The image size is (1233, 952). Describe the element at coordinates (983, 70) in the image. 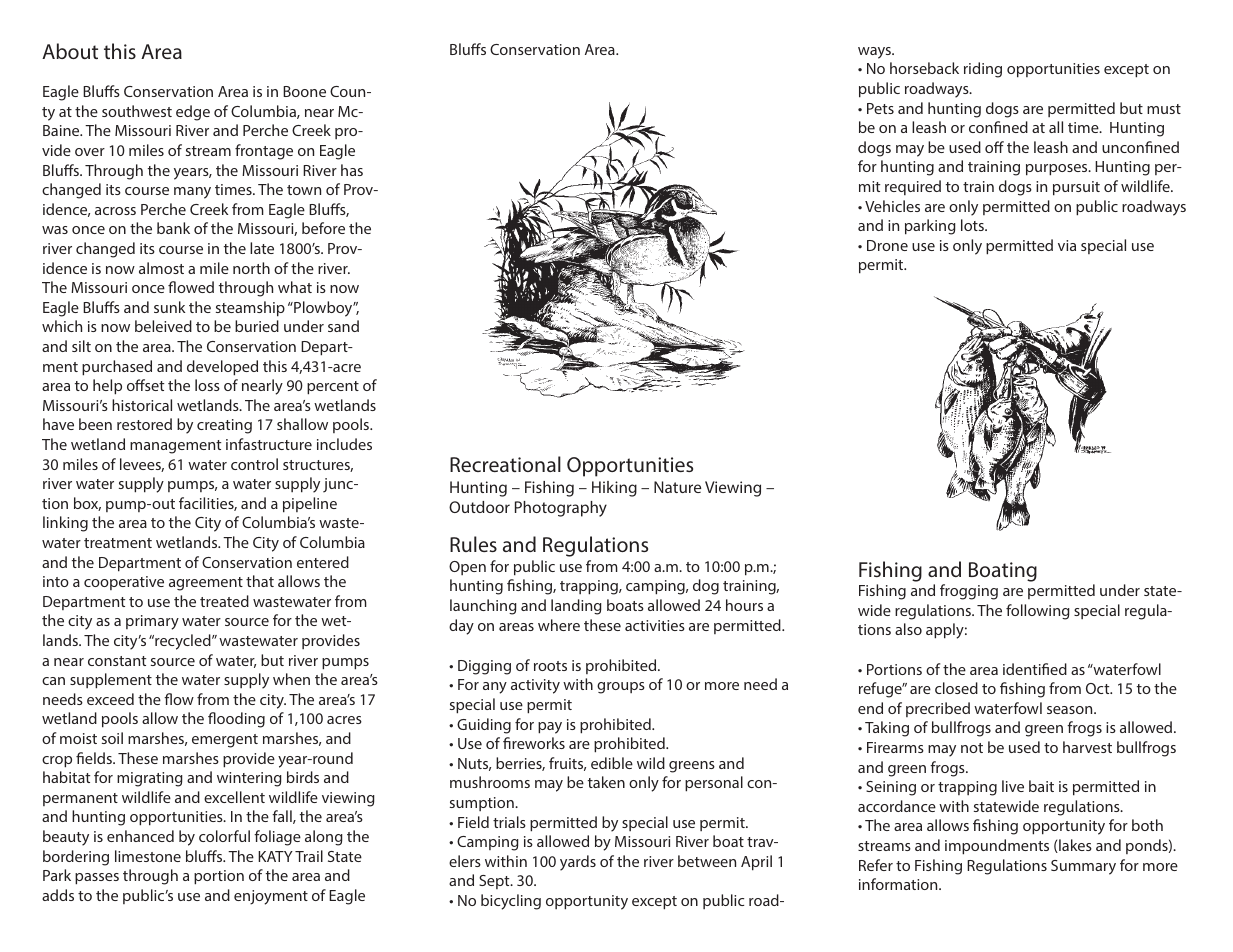

I see `riding` at that location.
